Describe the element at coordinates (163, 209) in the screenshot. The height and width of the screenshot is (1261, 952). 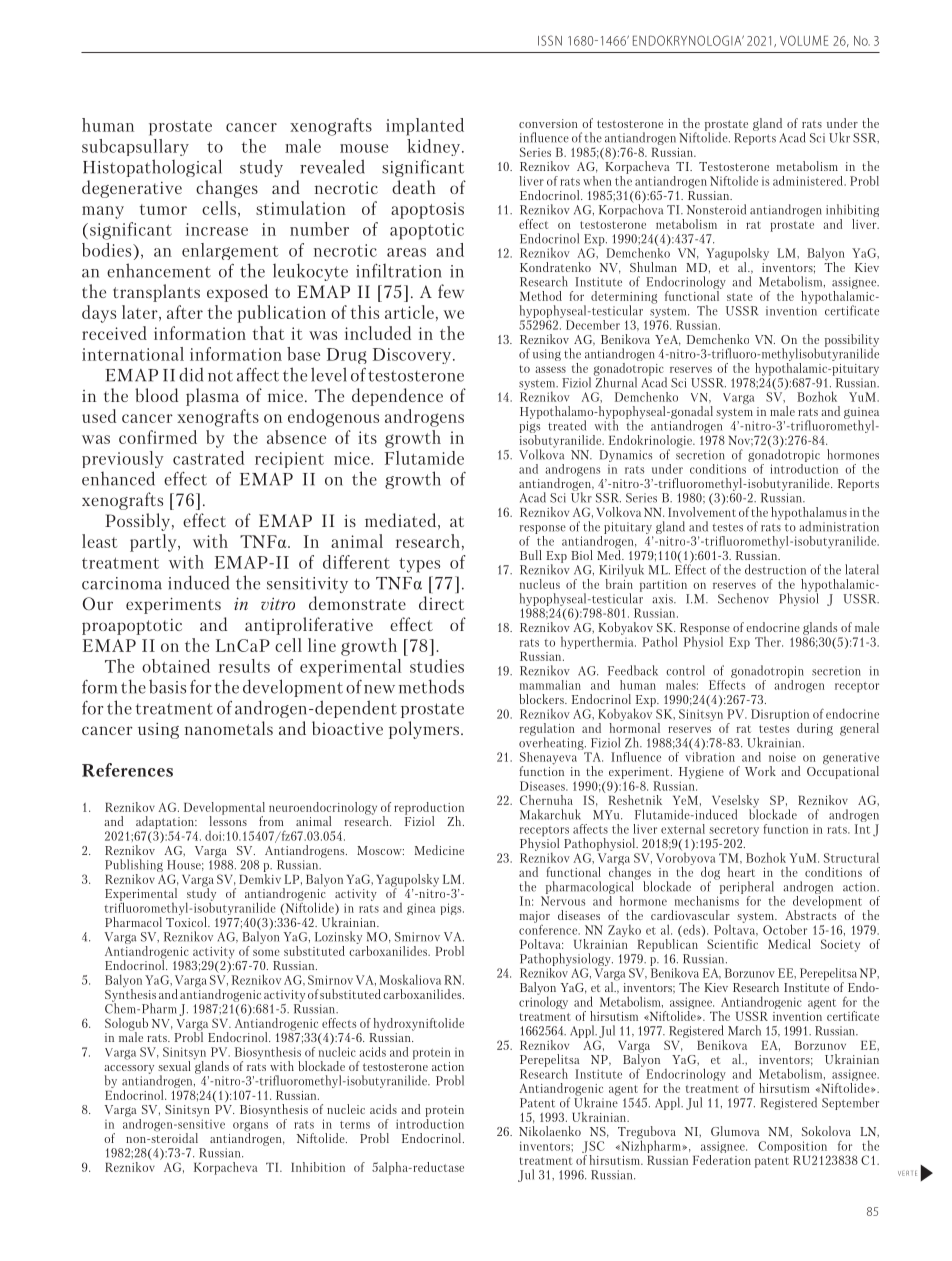
I see `tumor` at that location.
